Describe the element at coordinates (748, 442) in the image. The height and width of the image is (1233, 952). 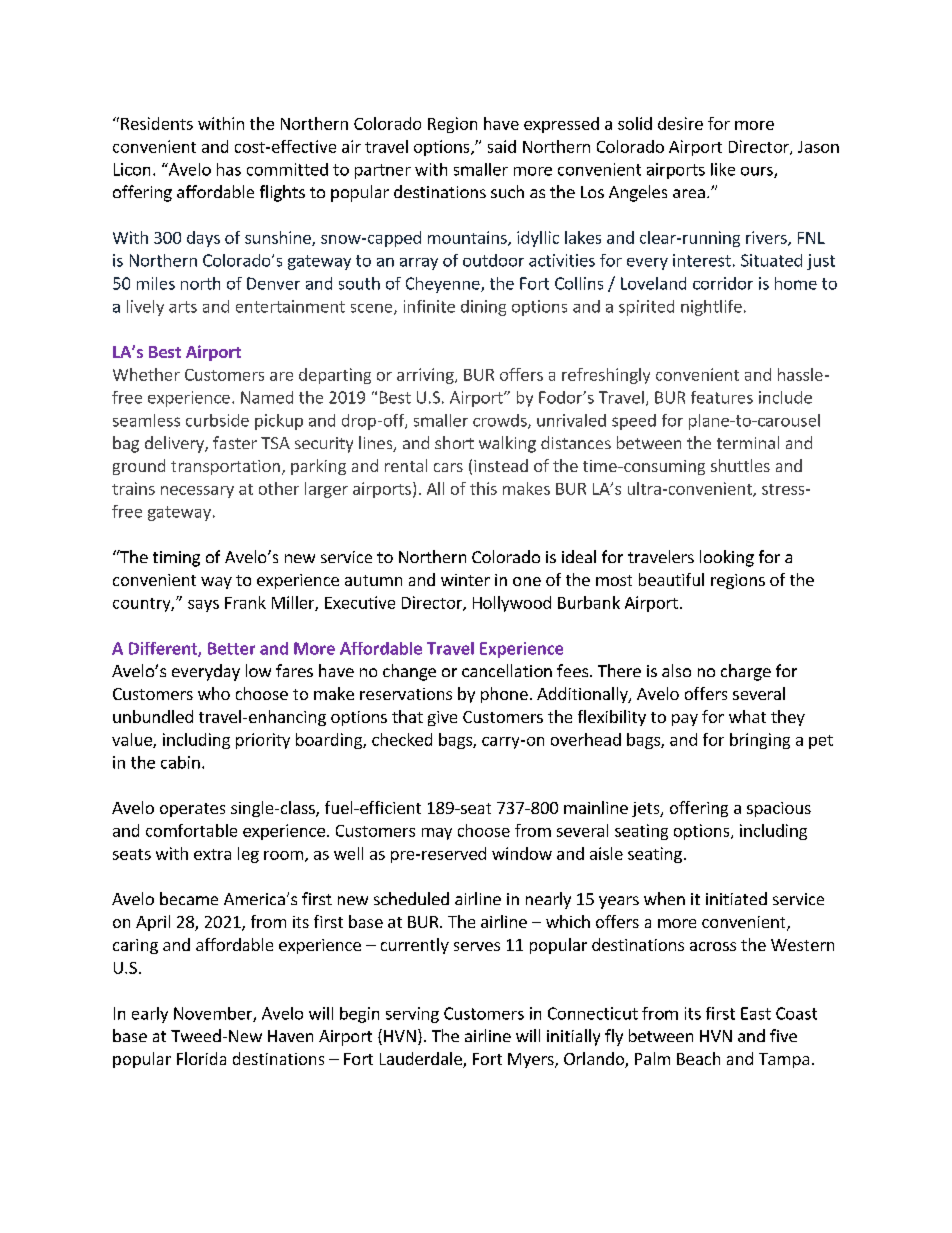
I see `terminal` at that location.
